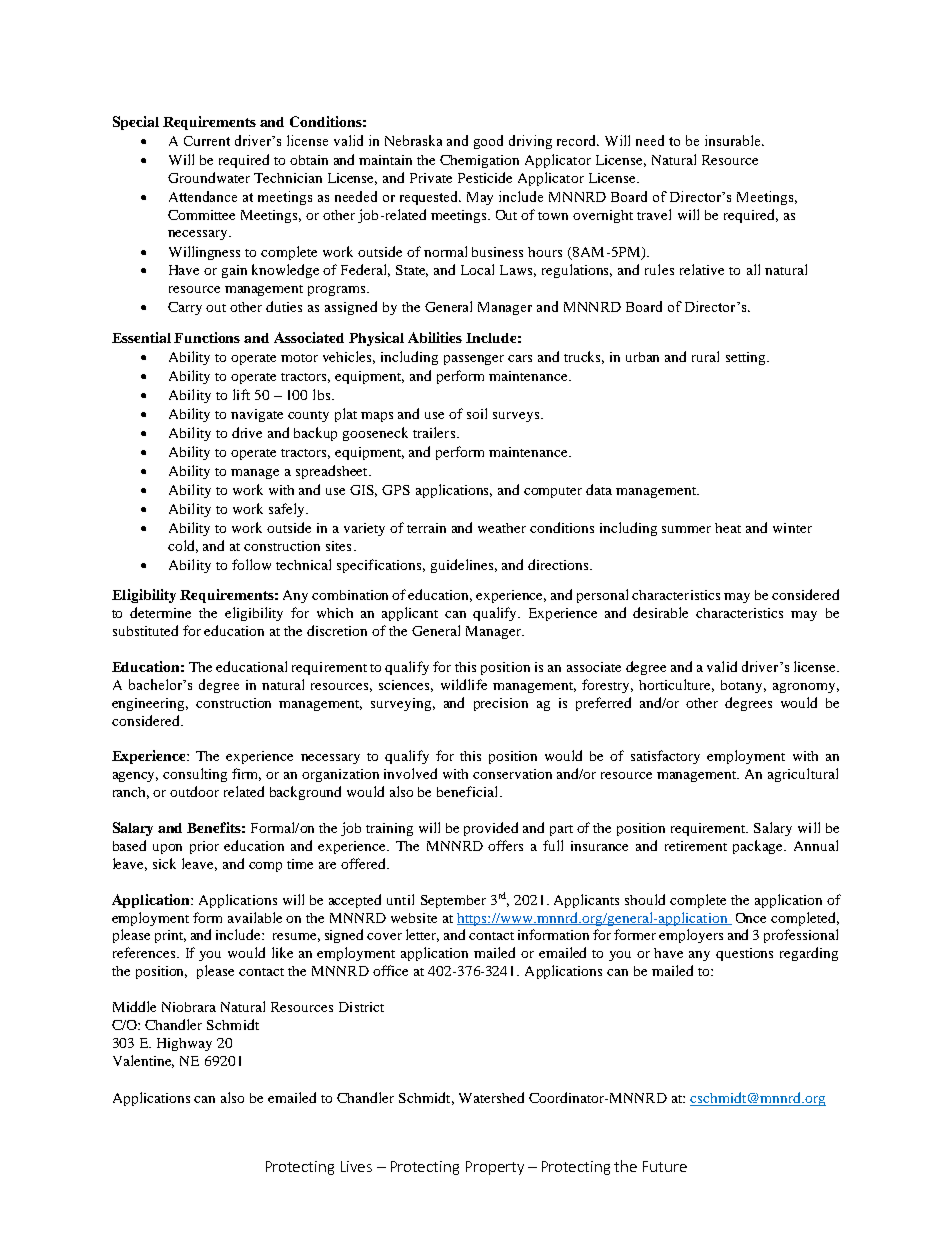  I want to click on lift, so click(241, 394).
